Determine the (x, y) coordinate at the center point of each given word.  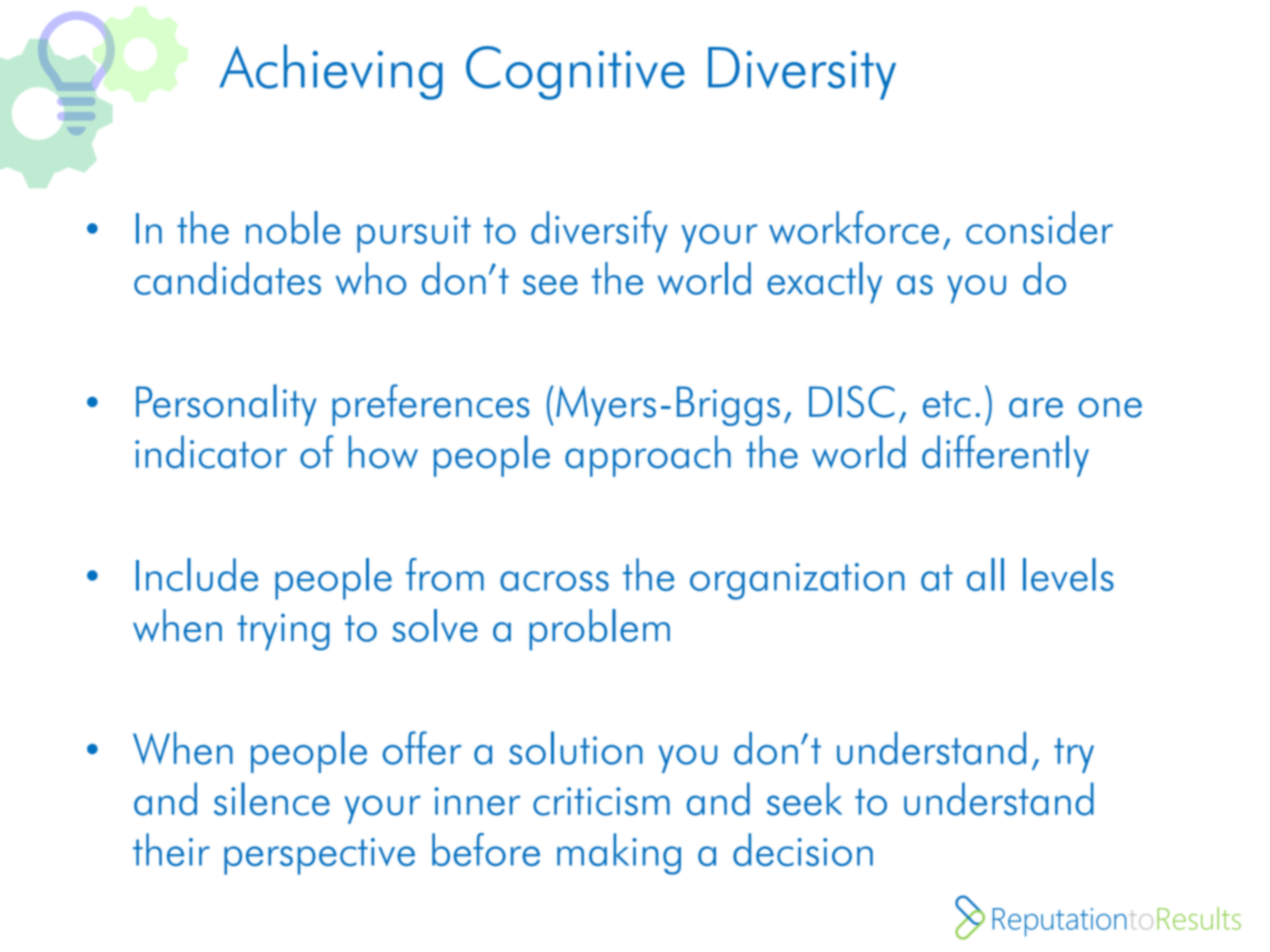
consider (1039, 227)
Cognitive (575, 73)
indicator (211, 452)
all (985, 574)
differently (1005, 456)
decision (803, 849)
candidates (227, 278)
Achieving (331, 72)
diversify (599, 232)
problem (599, 630)
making (619, 854)
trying (283, 632)
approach (648, 456)
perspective (319, 856)
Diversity (802, 73)
